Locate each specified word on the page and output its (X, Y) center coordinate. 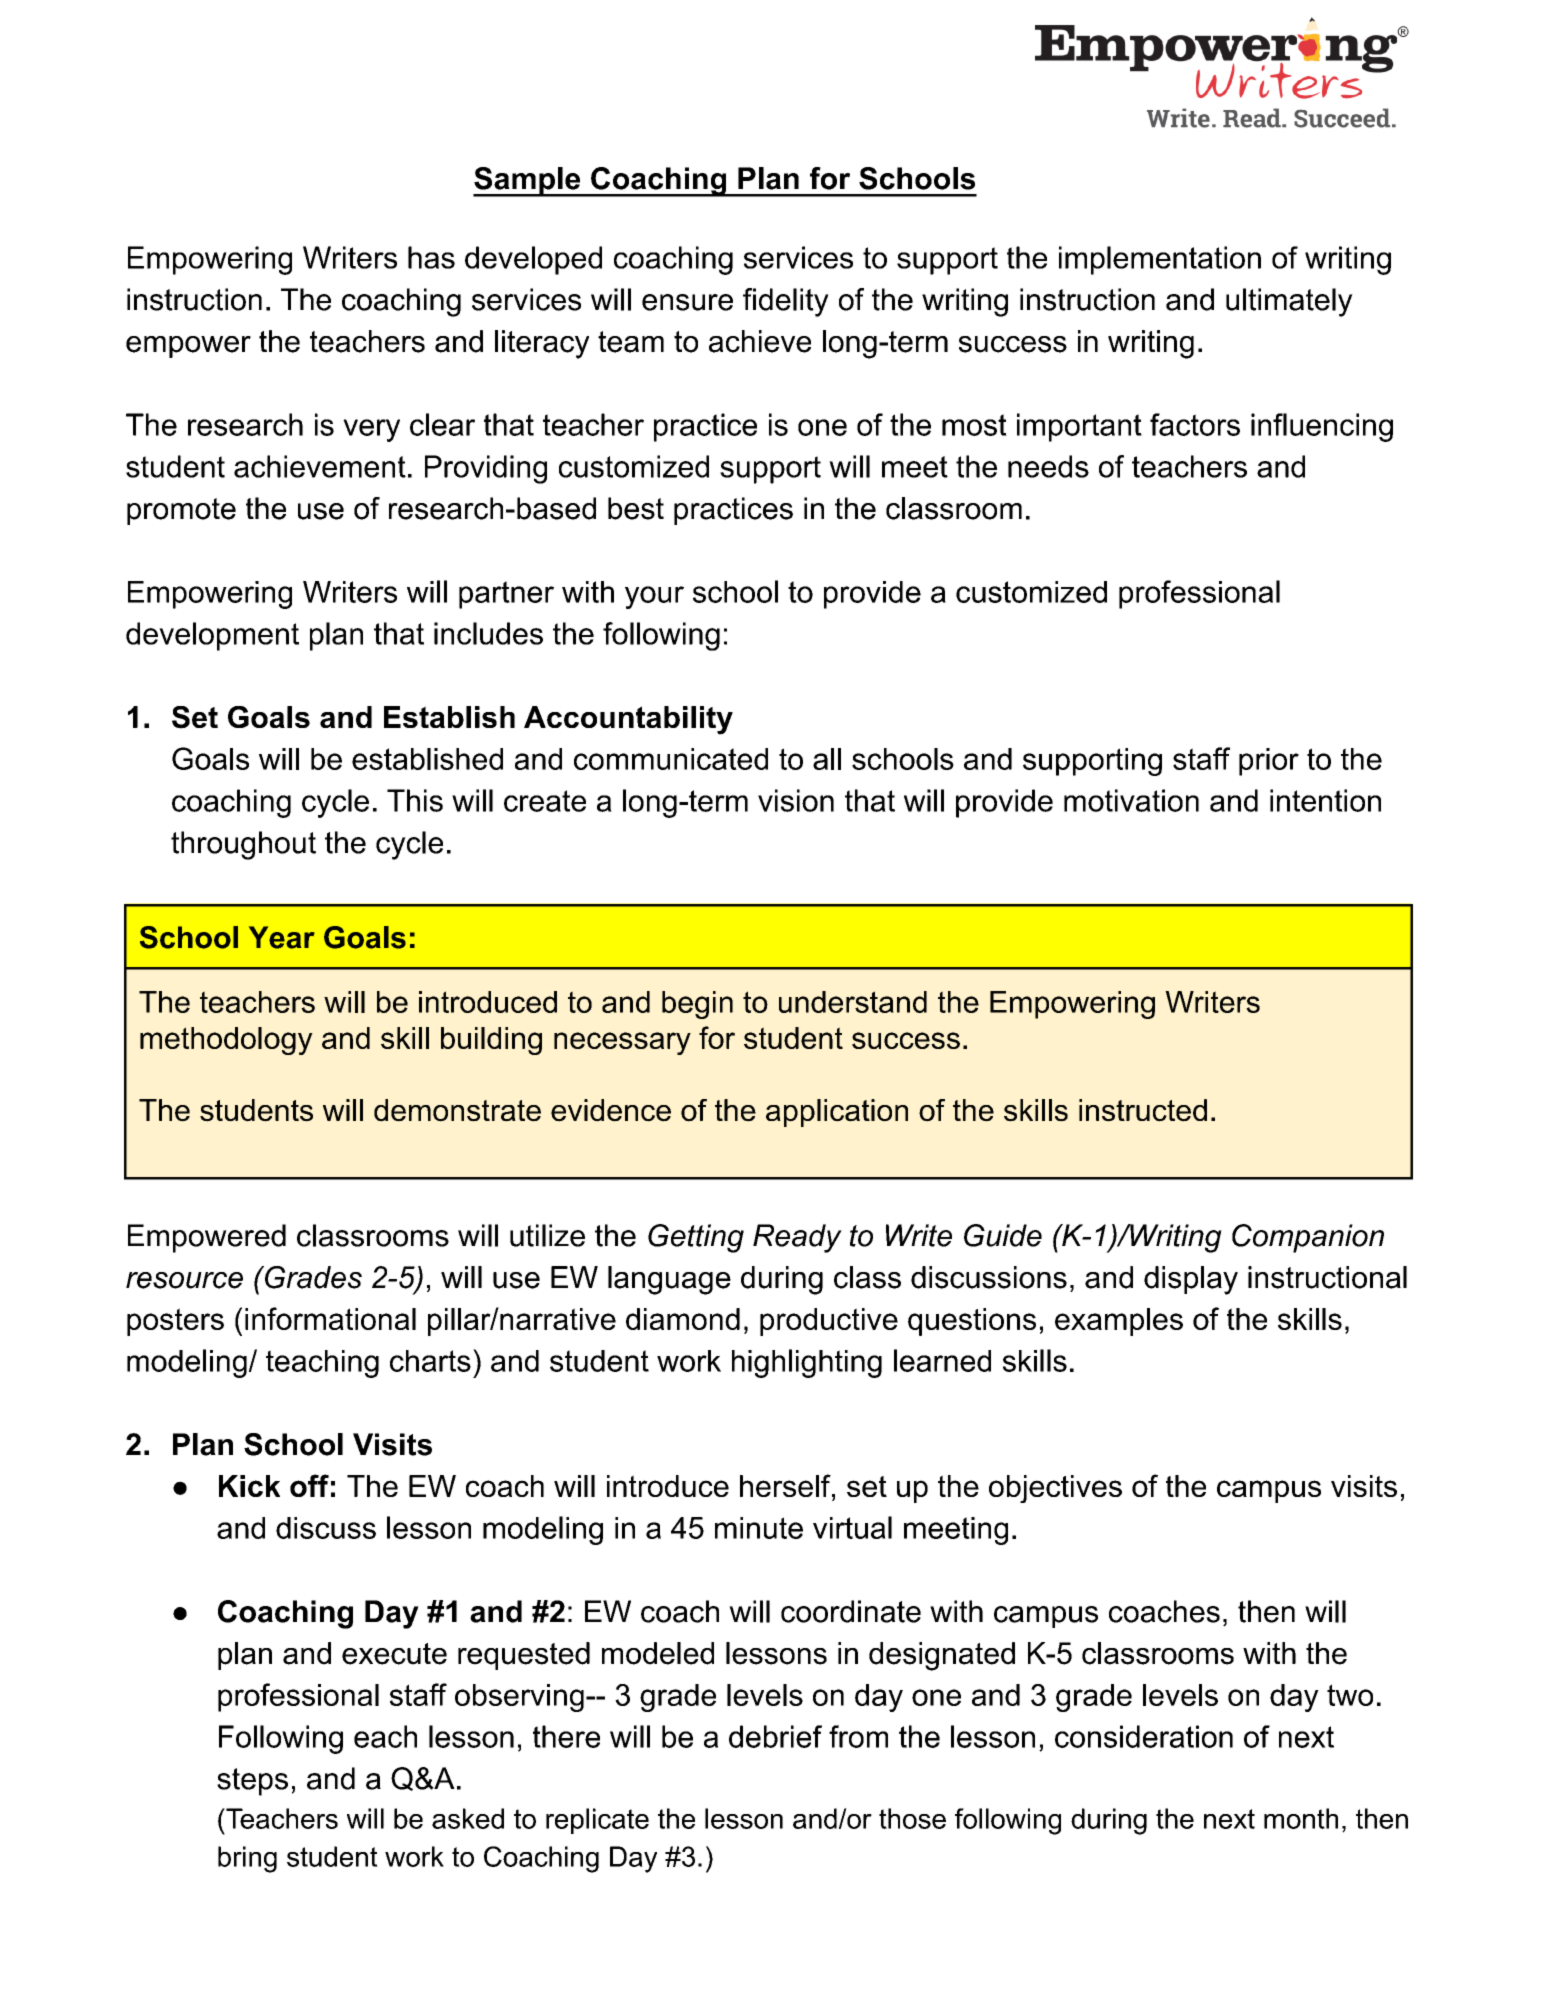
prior (1269, 762)
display (1191, 1280)
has (431, 257)
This (415, 800)
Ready (797, 1238)
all (827, 759)
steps (252, 1782)
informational (330, 1318)
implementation (1160, 260)
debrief (775, 1736)
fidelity (786, 302)
